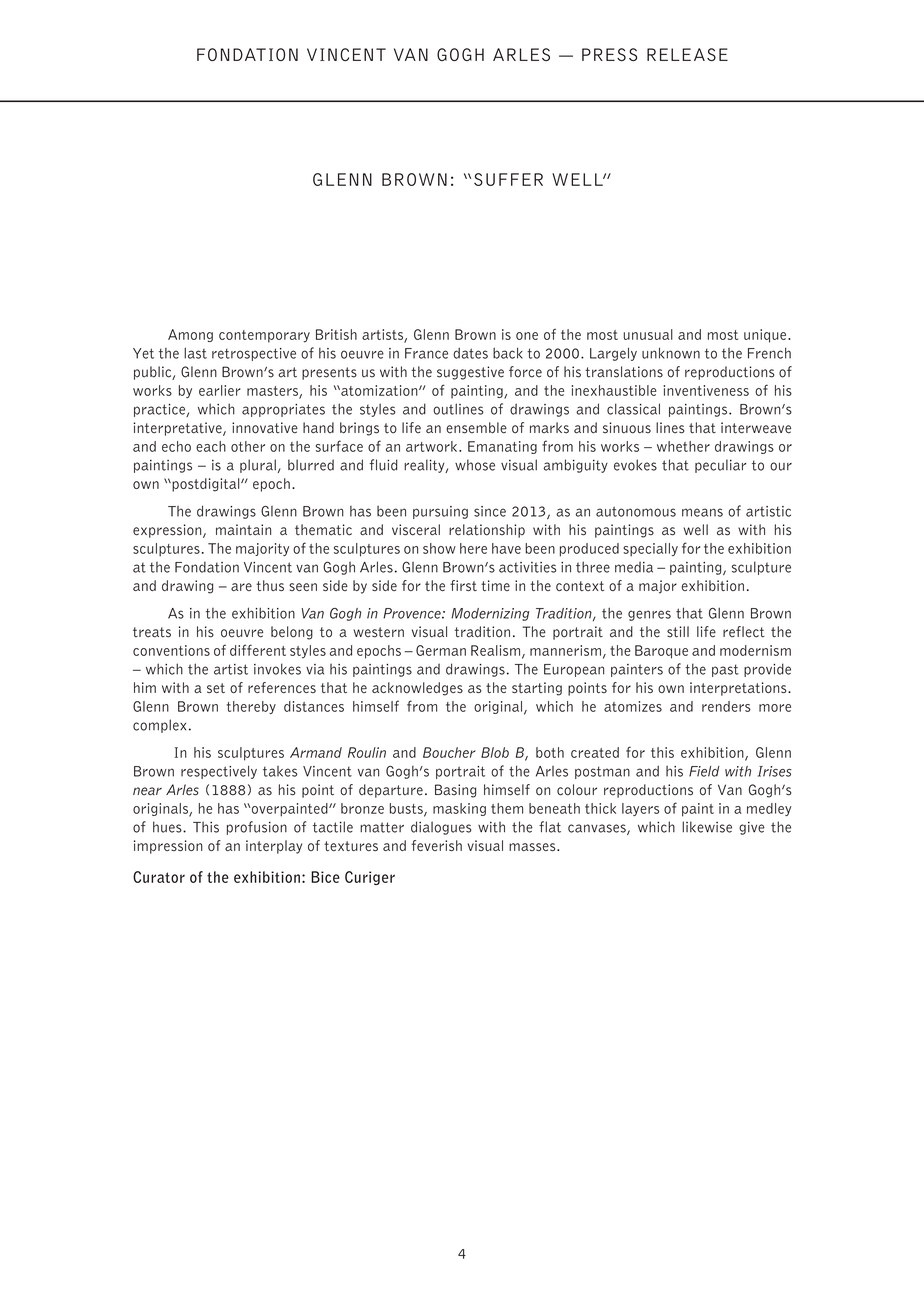 Image resolution: width=924 pixels, height=1308 pixels. Describe the element at coordinates (436, 845) in the screenshot. I see `feverish` at that location.
